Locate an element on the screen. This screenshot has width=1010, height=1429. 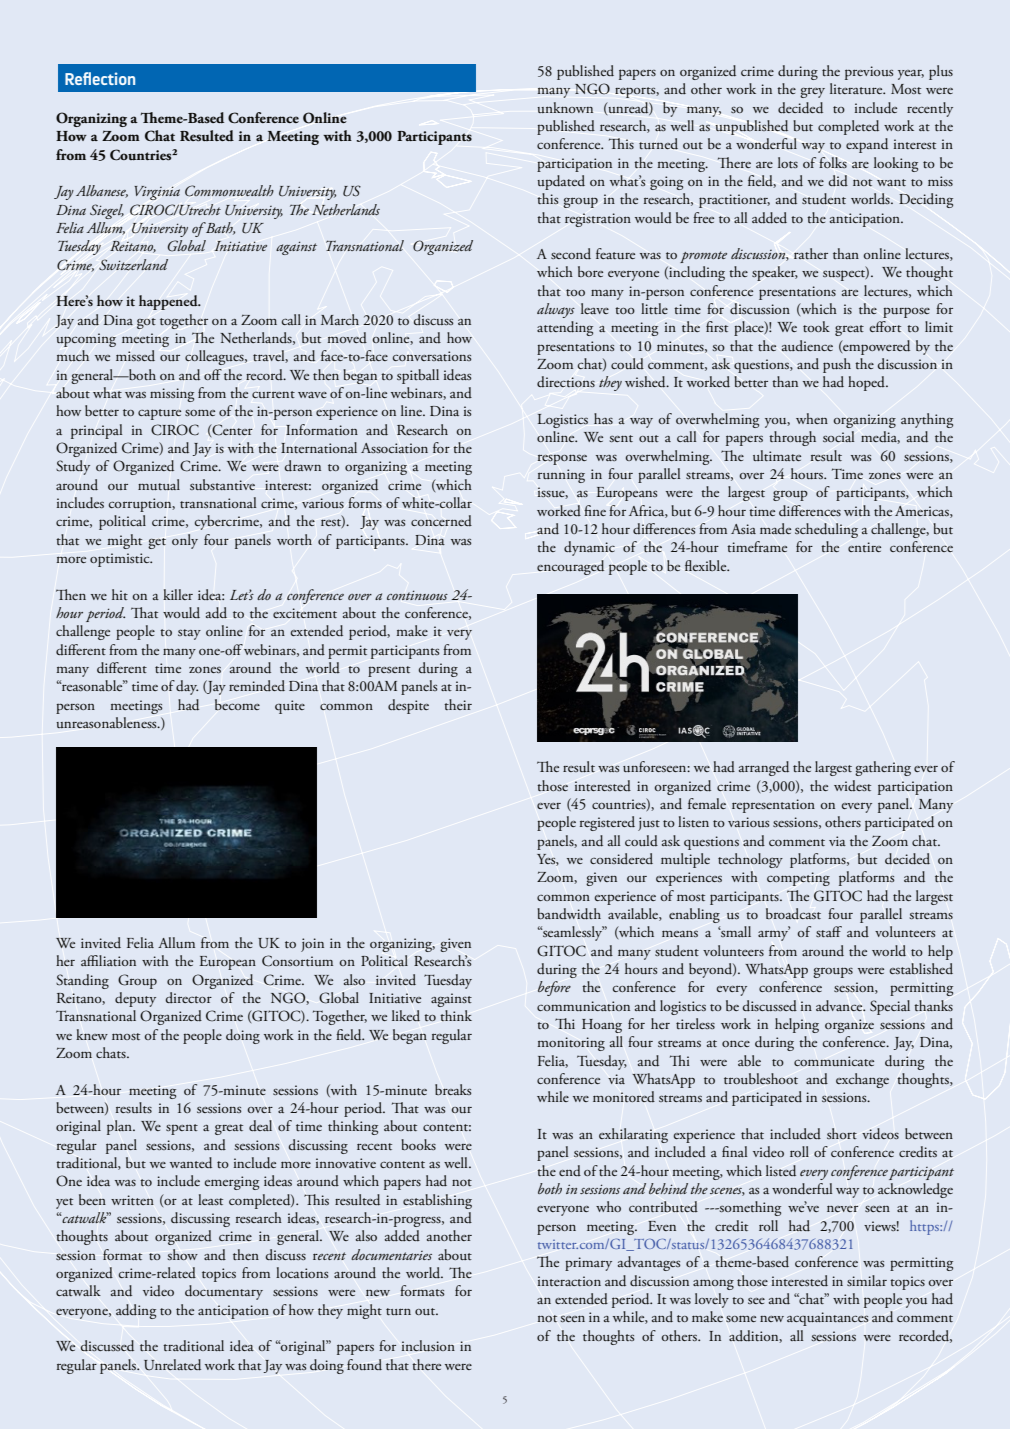
unknown is located at coordinates (565, 107).
